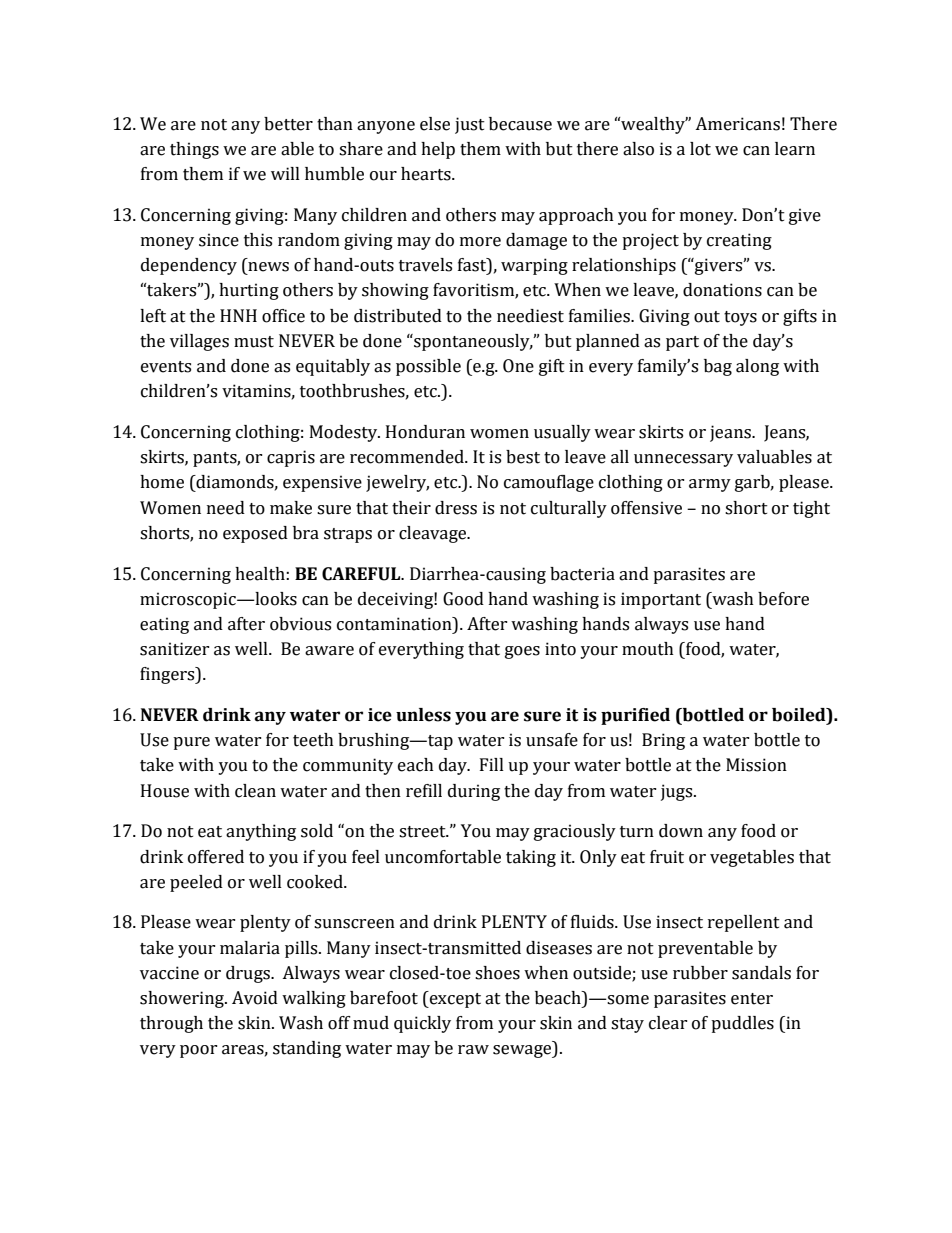 The width and height of the image is (952, 1233). Describe the element at coordinates (255, 998) in the image. I see `Avoid` at that location.
